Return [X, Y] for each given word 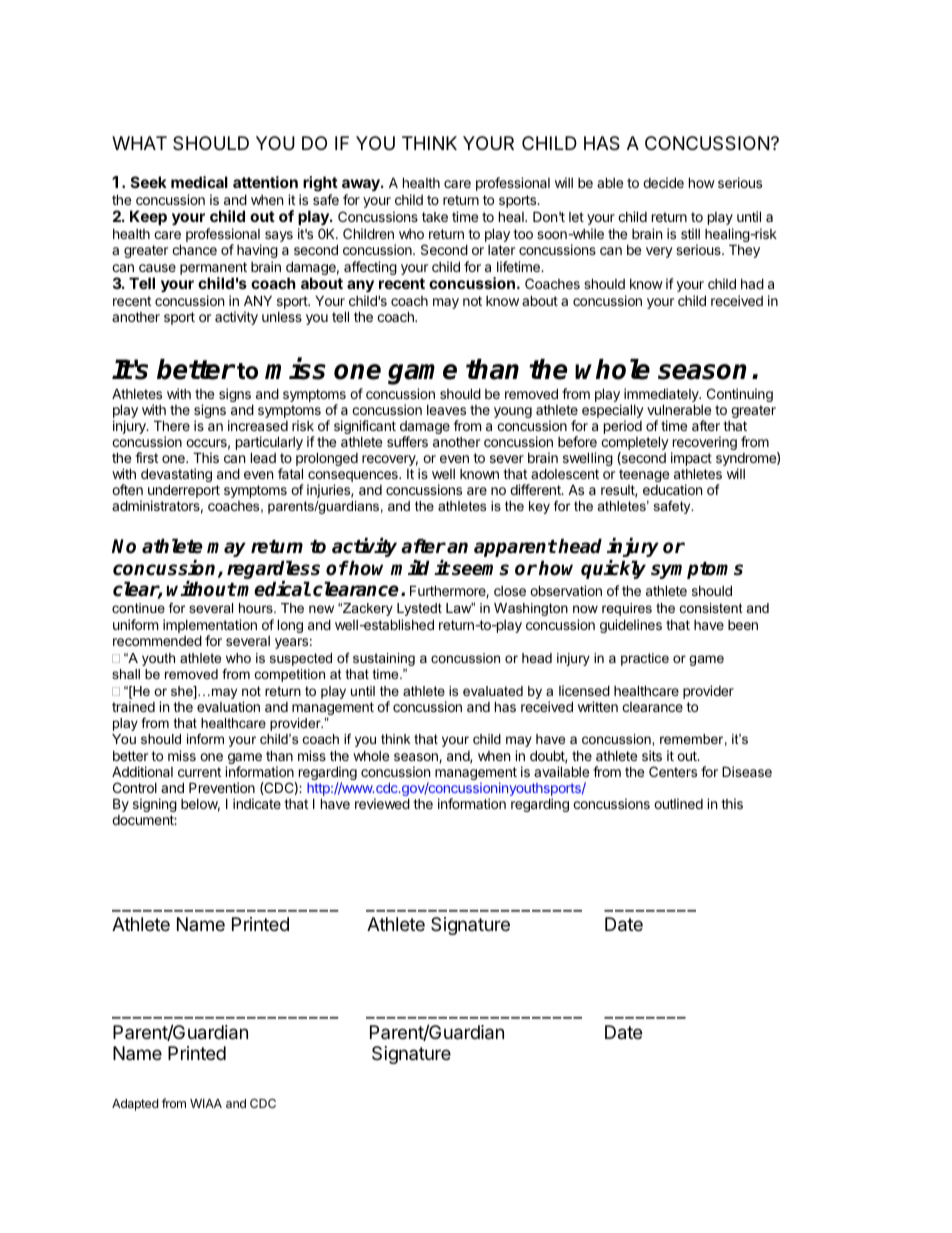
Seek [149, 182]
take [435, 217]
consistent [711, 608]
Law [460, 608]
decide [663, 182]
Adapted [135, 1105]
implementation [210, 626]
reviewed [382, 803]
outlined [678, 803]
